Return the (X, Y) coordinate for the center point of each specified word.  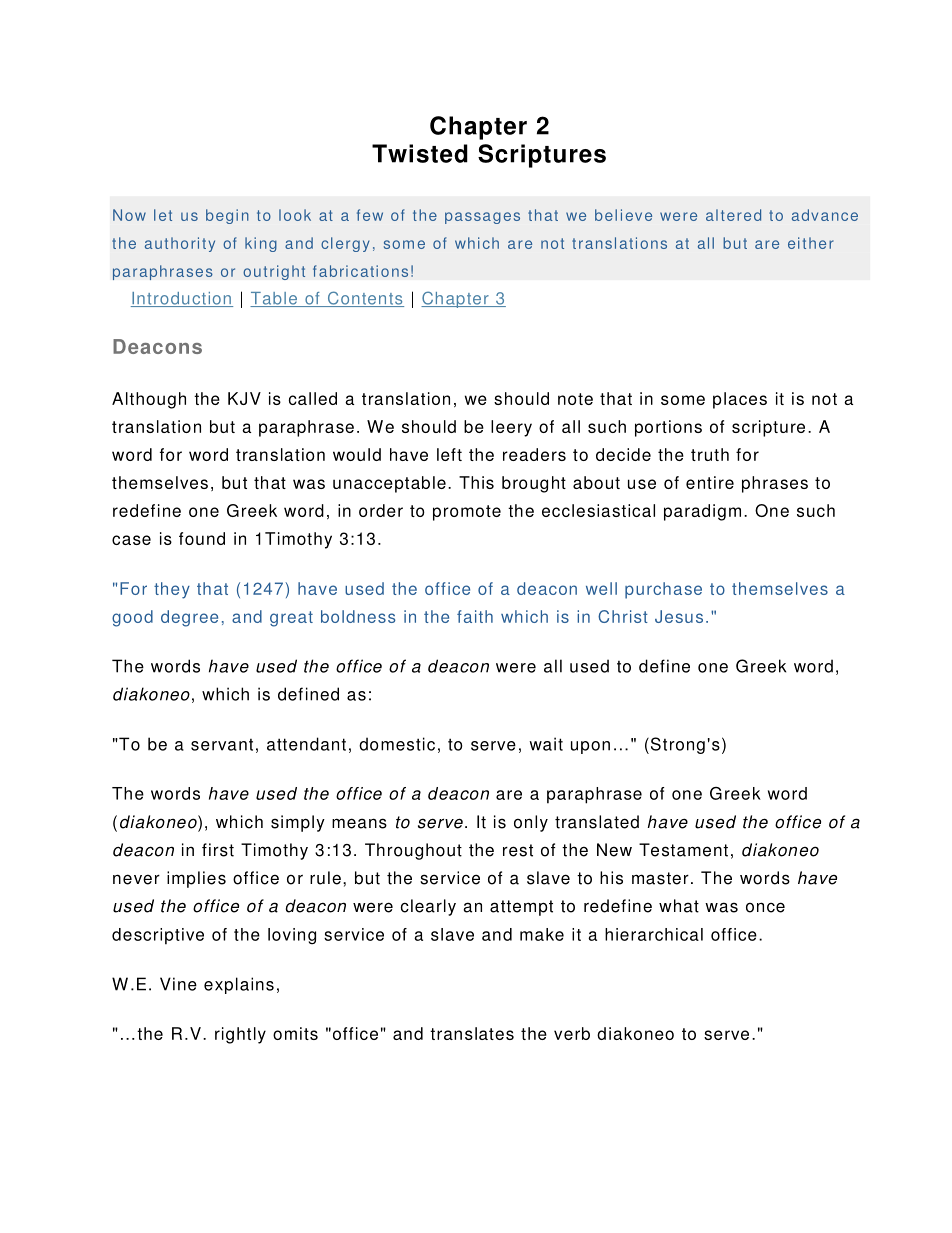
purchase (663, 590)
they (172, 590)
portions (668, 428)
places (740, 400)
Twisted (420, 153)
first (218, 850)
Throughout (413, 851)
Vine (178, 984)
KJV (244, 398)
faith (475, 616)
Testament (683, 850)
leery (511, 428)
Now (129, 215)
